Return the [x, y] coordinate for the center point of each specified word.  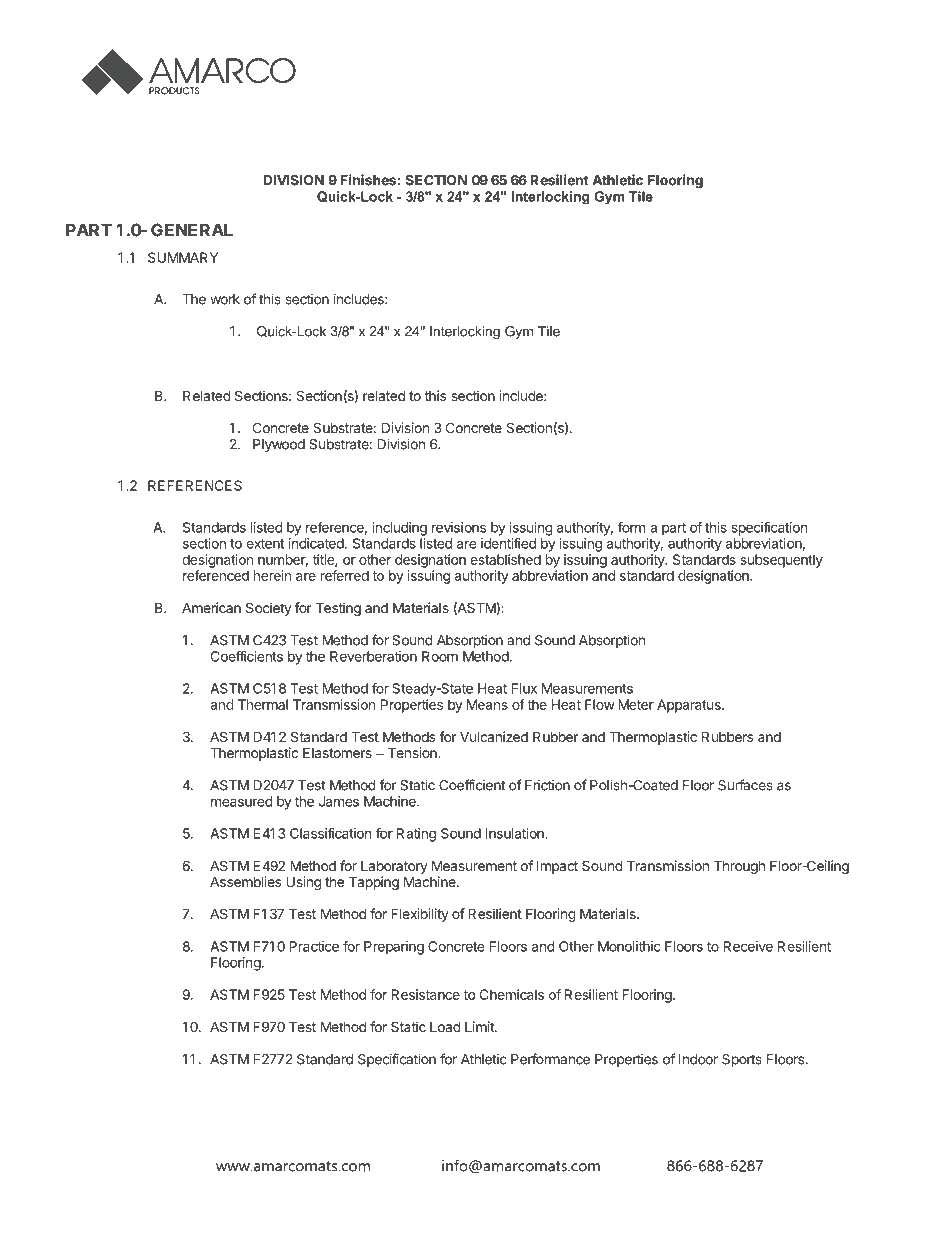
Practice [314, 946]
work [225, 299]
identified [508, 543]
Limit [480, 1026]
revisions [459, 527]
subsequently [781, 561]
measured [242, 801]
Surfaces [745, 785]
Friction [547, 785]
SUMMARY [183, 257]
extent [265, 544]
